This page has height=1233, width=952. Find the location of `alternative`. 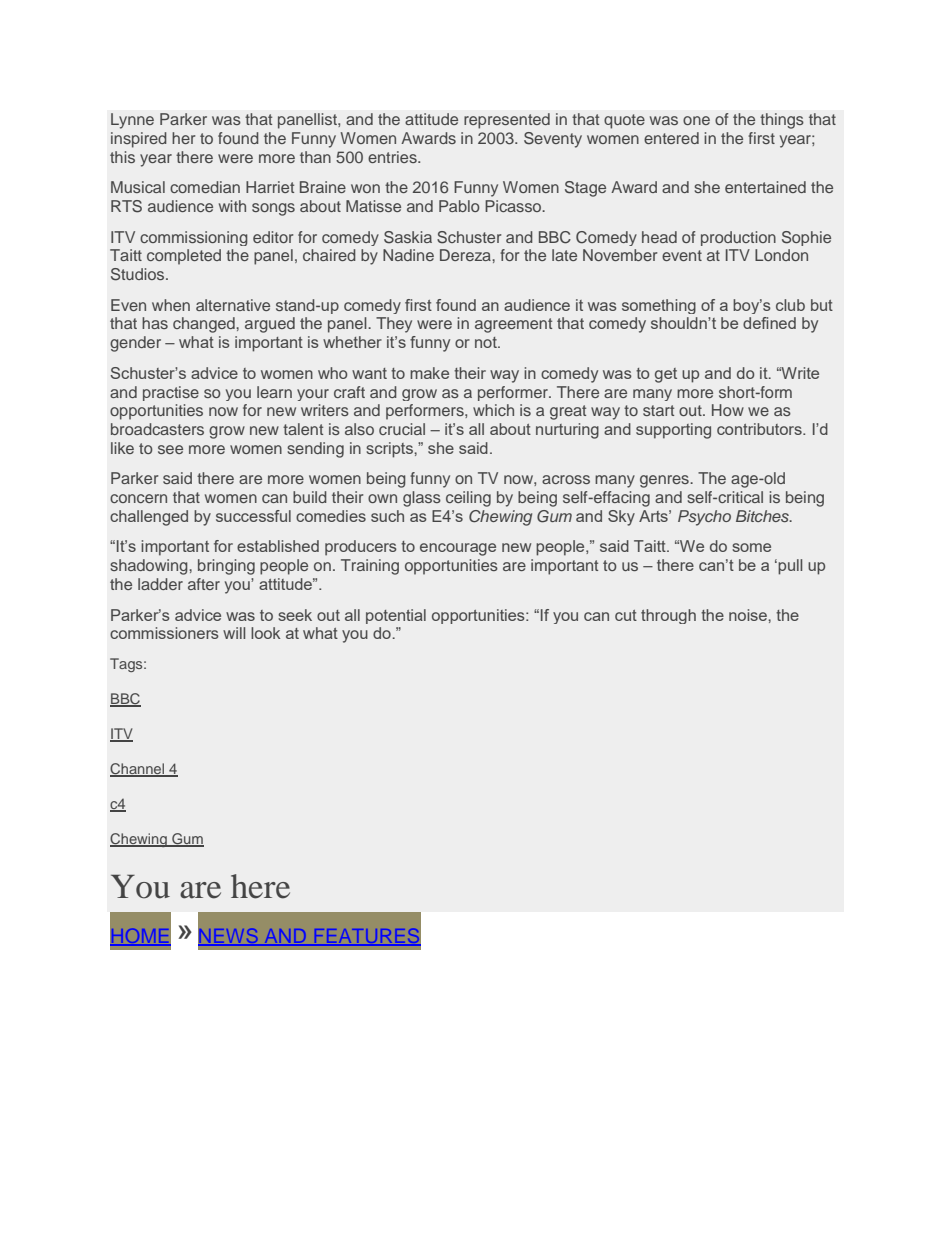

alternative is located at coordinates (233, 305).
